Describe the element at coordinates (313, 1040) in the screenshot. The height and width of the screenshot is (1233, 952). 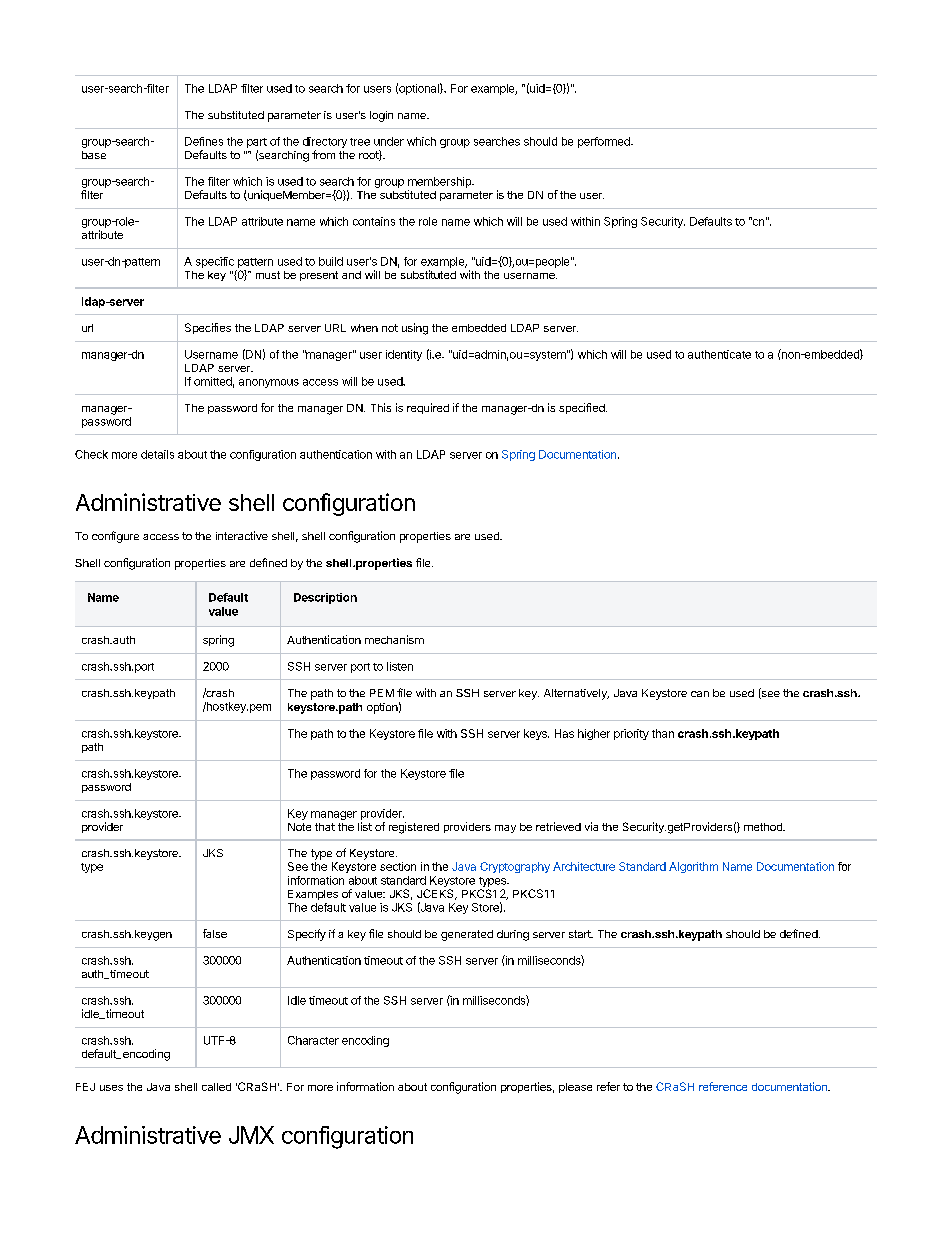
I see `Character` at that location.
